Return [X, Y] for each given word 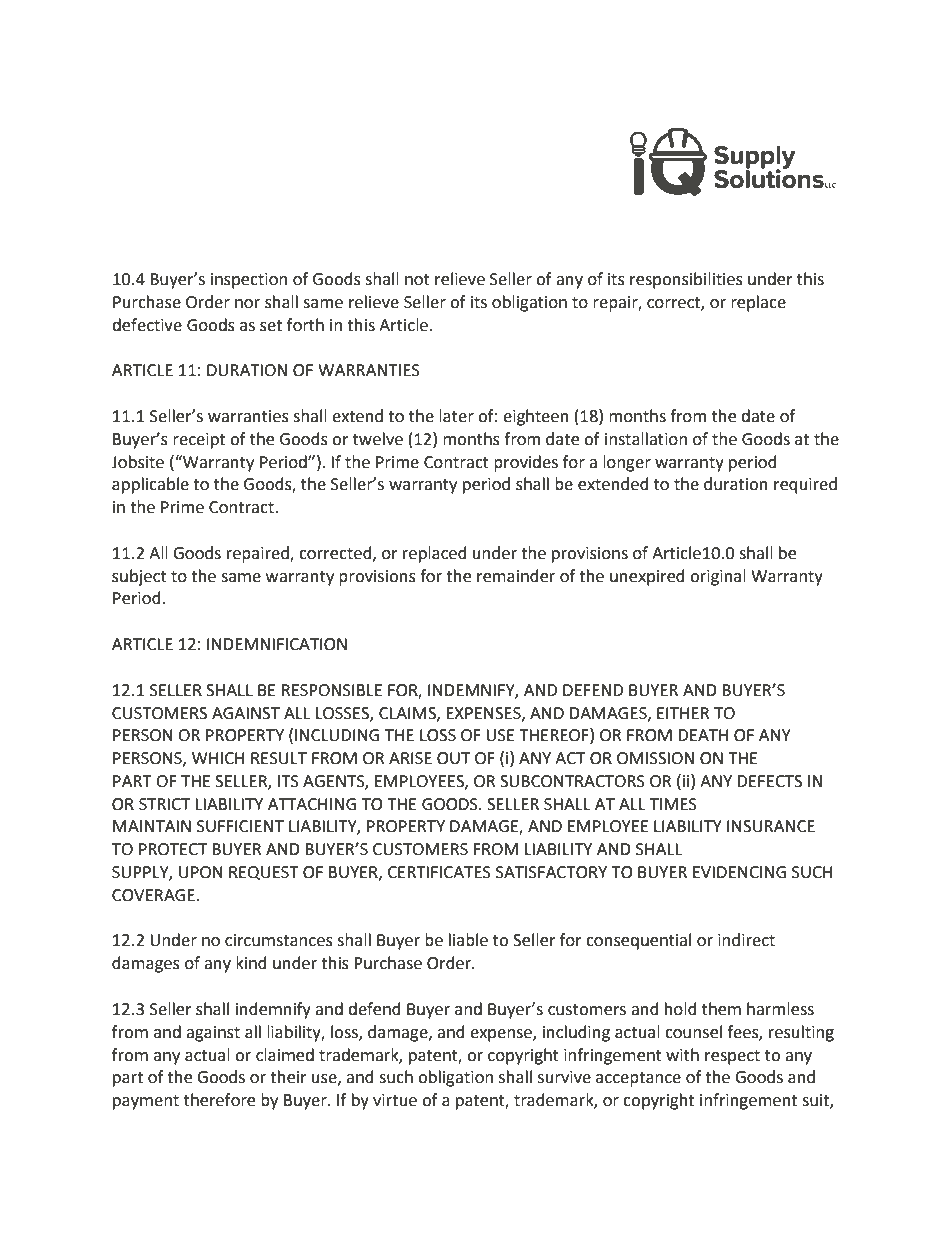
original [718, 577]
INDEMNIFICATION [277, 644]
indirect [746, 940]
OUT [453, 758]
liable [468, 940]
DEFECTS [769, 781]
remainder [516, 576]
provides [526, 463]
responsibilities [686, 280]
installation [646, 439]
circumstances [279, 940]
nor [247, 304]
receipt [199, 441]
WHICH [218, 758]
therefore [219, 1100]
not [417, 280]
